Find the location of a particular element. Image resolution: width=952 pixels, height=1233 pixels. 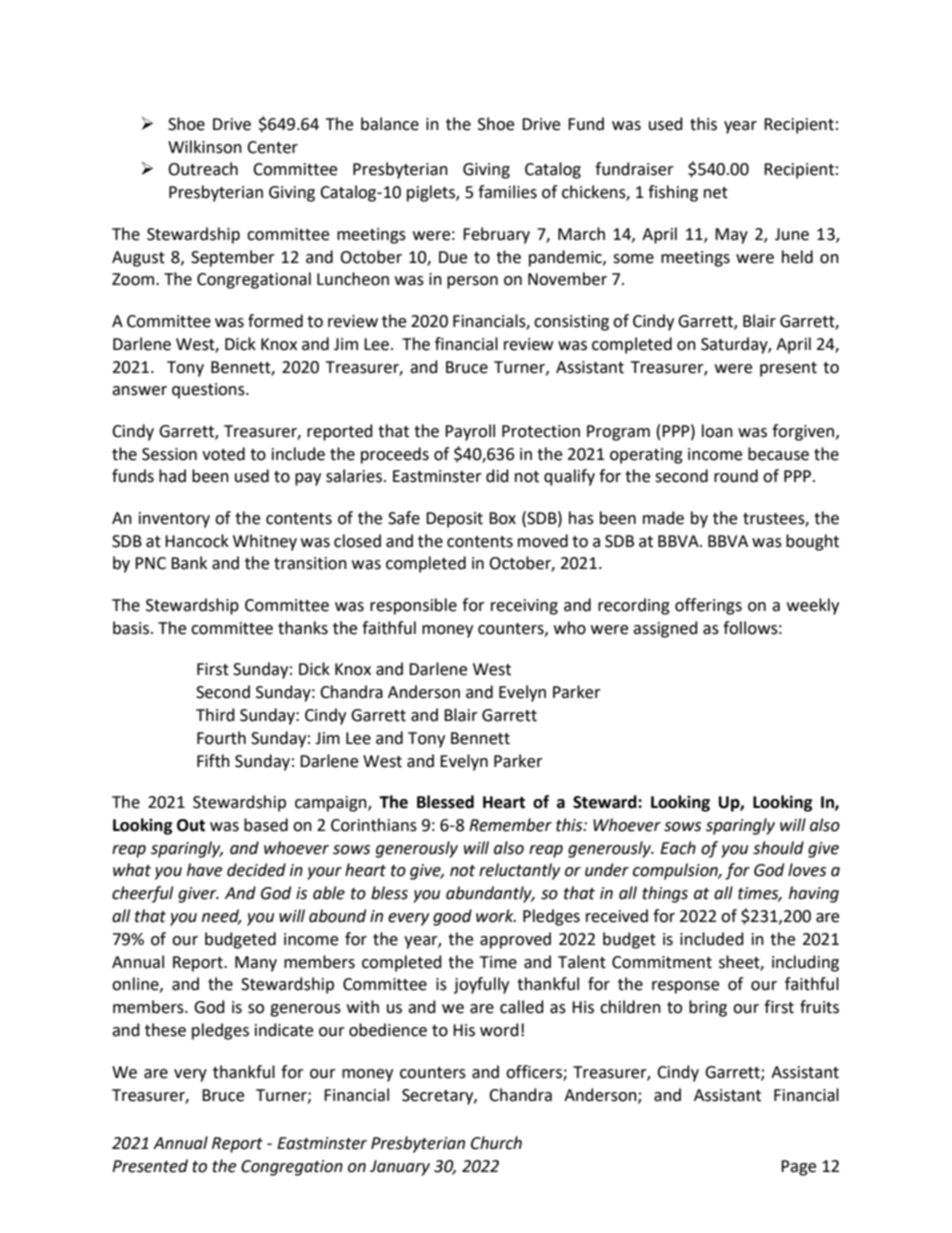

basis is located at coordinates (131, 628).
